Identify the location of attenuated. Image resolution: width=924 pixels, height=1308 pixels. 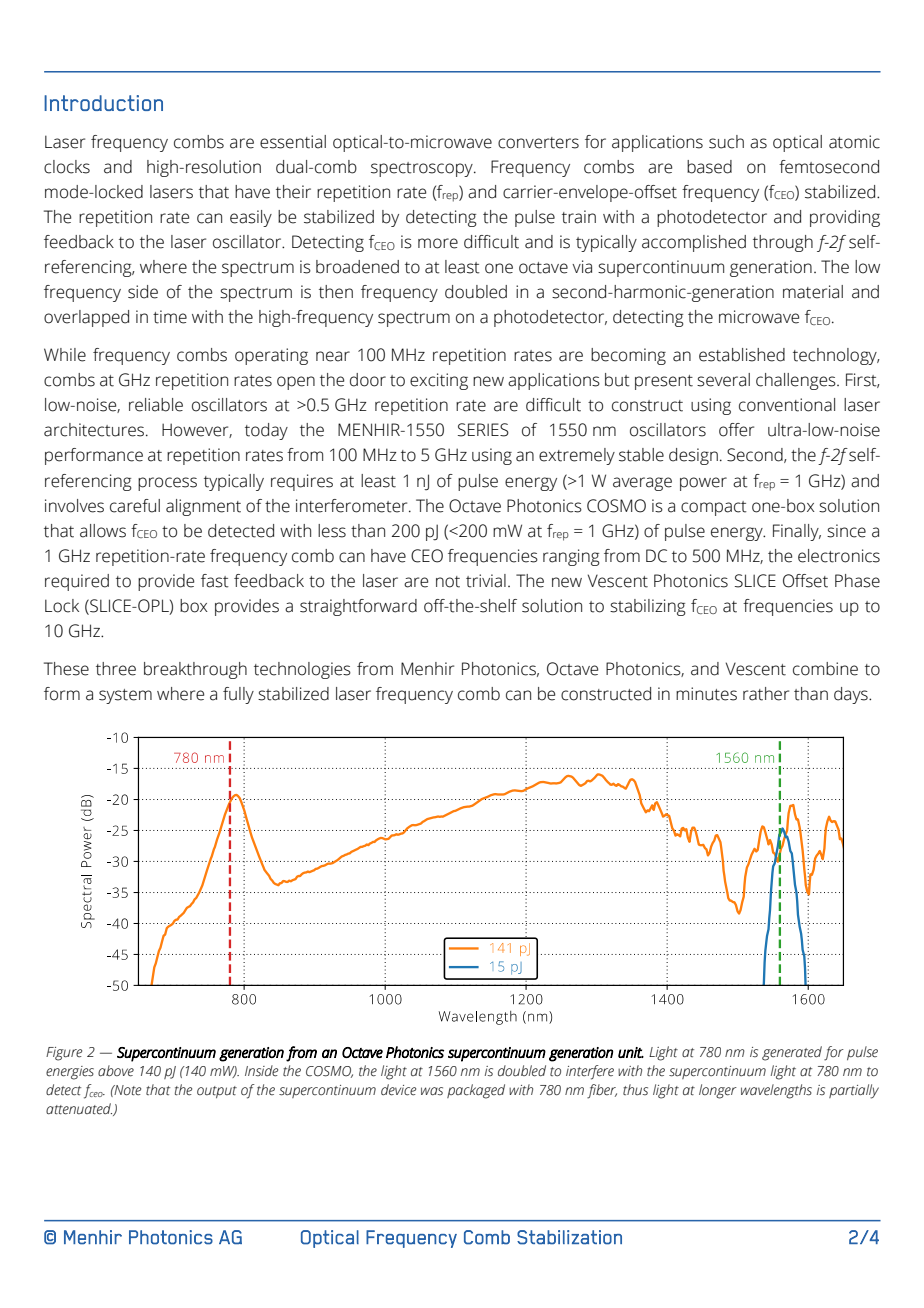
(79, 1109).
